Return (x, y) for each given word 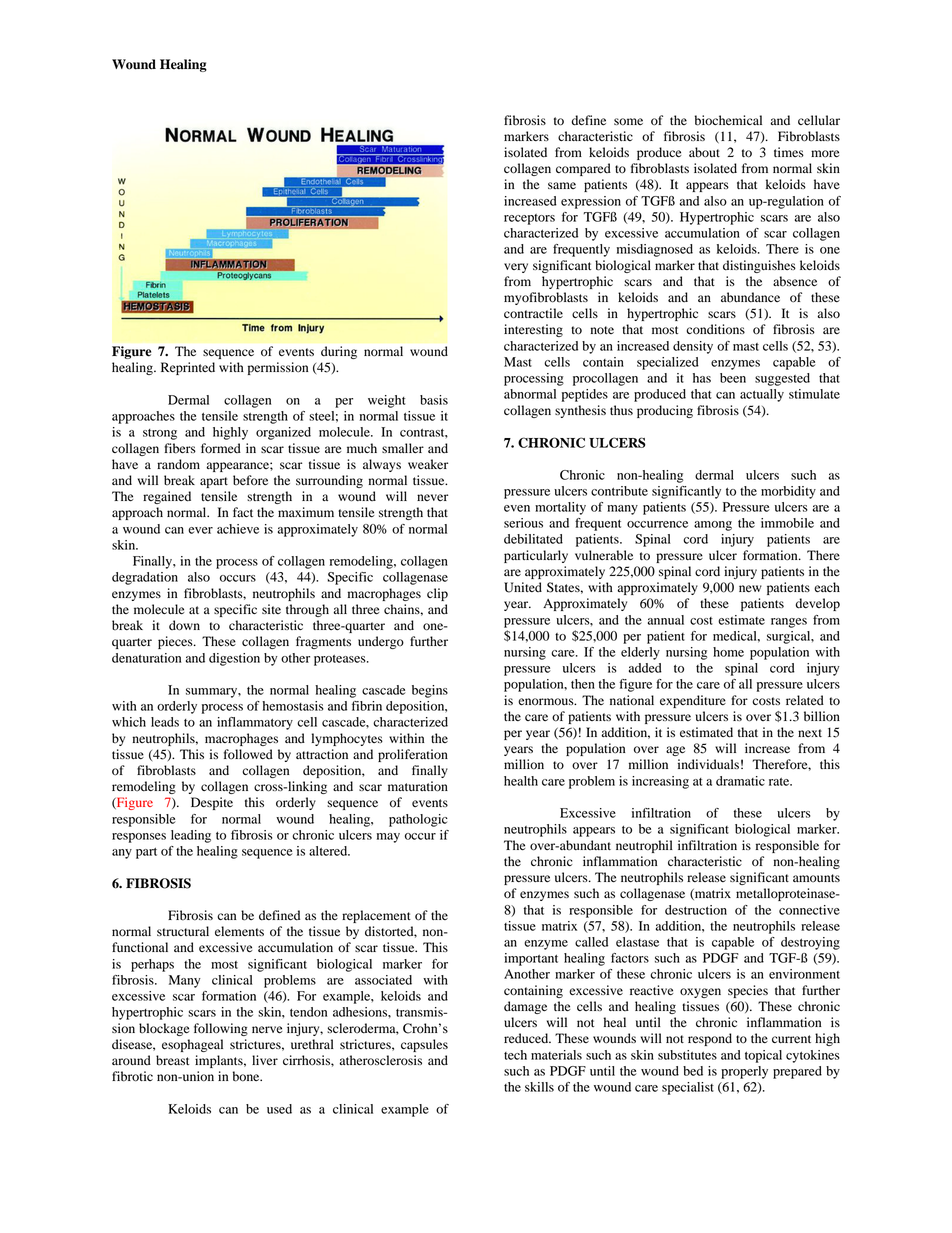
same (562, 185)
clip (437, 594)
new (750, 588)
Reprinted (188, 368)
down (184, 625)
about (704, 152)
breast (172, 1060)
